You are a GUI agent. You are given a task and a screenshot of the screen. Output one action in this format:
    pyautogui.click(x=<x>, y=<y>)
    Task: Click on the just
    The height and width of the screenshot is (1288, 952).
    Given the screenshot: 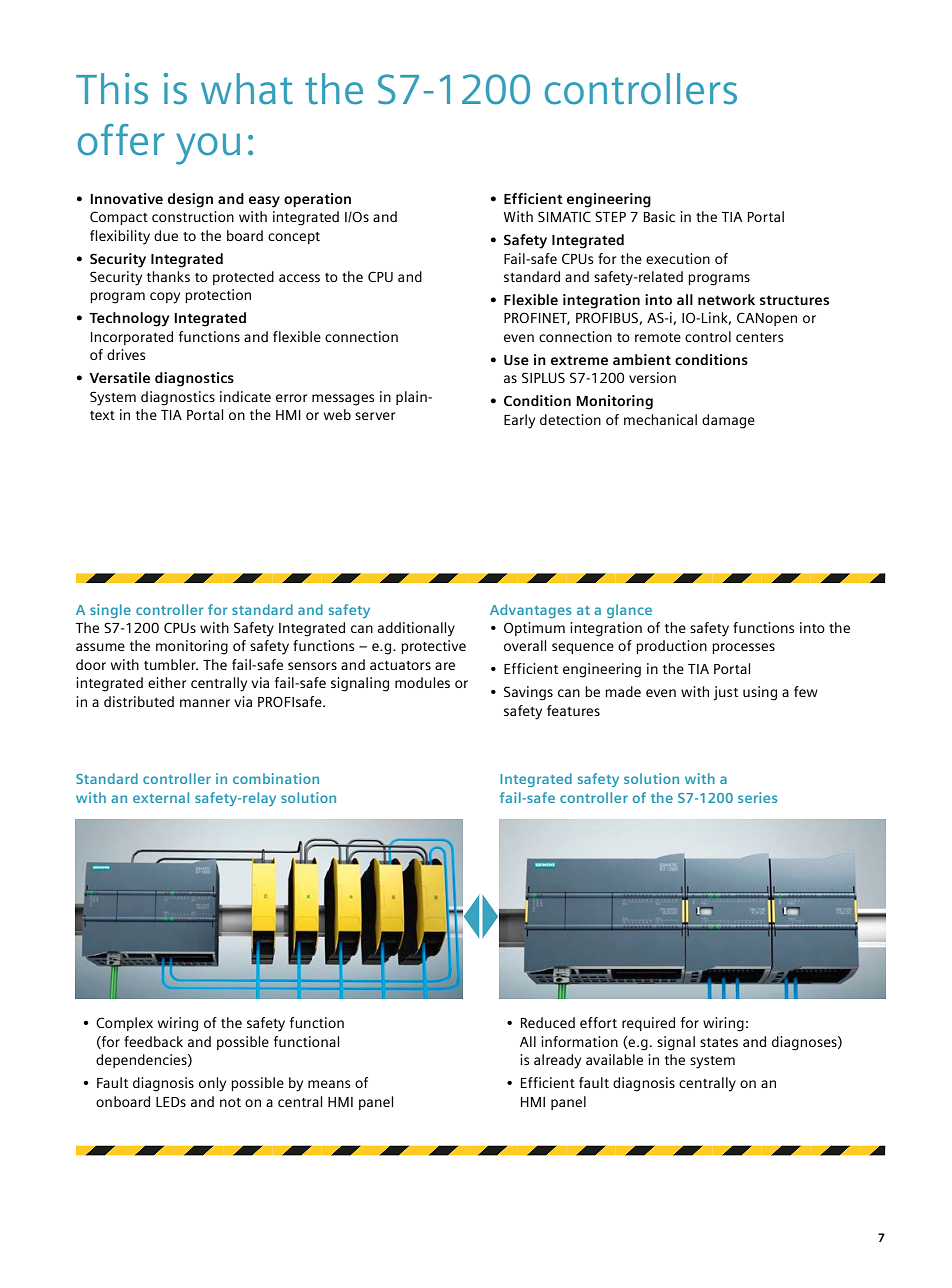 What is the action you would take?
    pyautogui.click(x=726, y=693)
